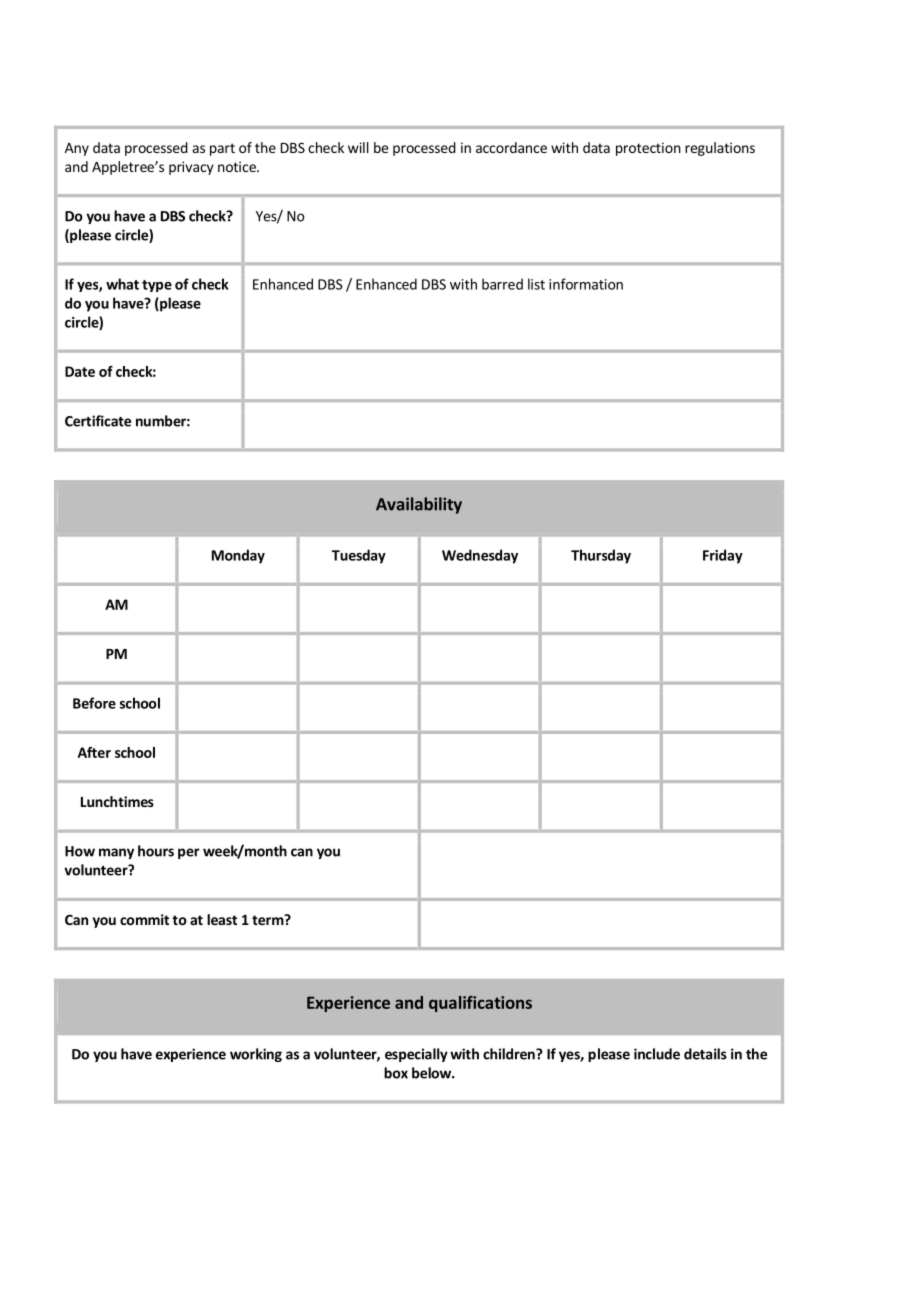 The image size is (924, 1308). Describe the element at coordinates (268, 920) in the screenshot. I see `term` at that location.
